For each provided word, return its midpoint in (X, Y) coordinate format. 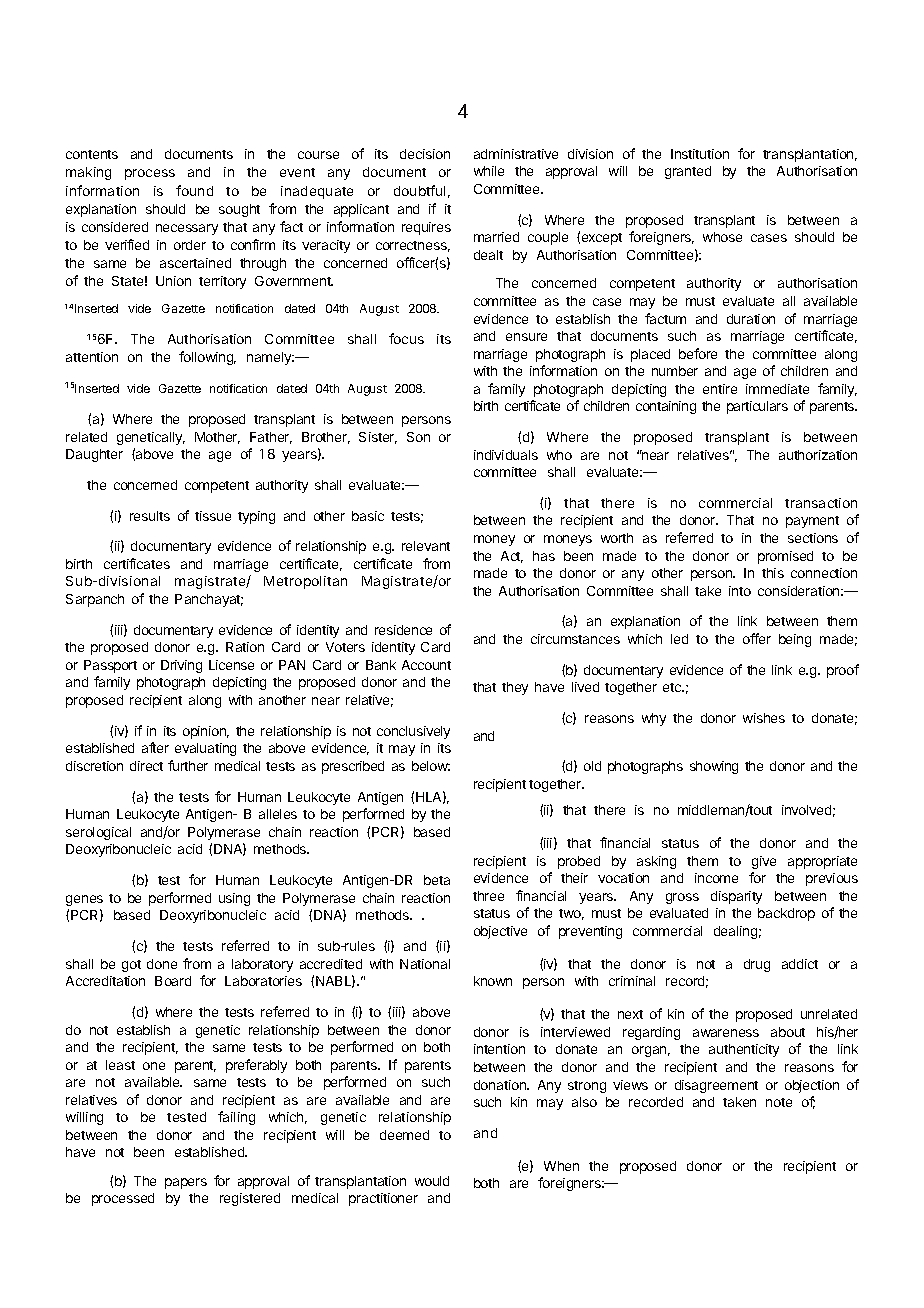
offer (757, 638)
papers (186, 1183)
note (779, 1102)
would (432, 1181)
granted (688, 172)
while (489, 171)
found (194, 190)
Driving (181, 666)
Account (426, 665)
